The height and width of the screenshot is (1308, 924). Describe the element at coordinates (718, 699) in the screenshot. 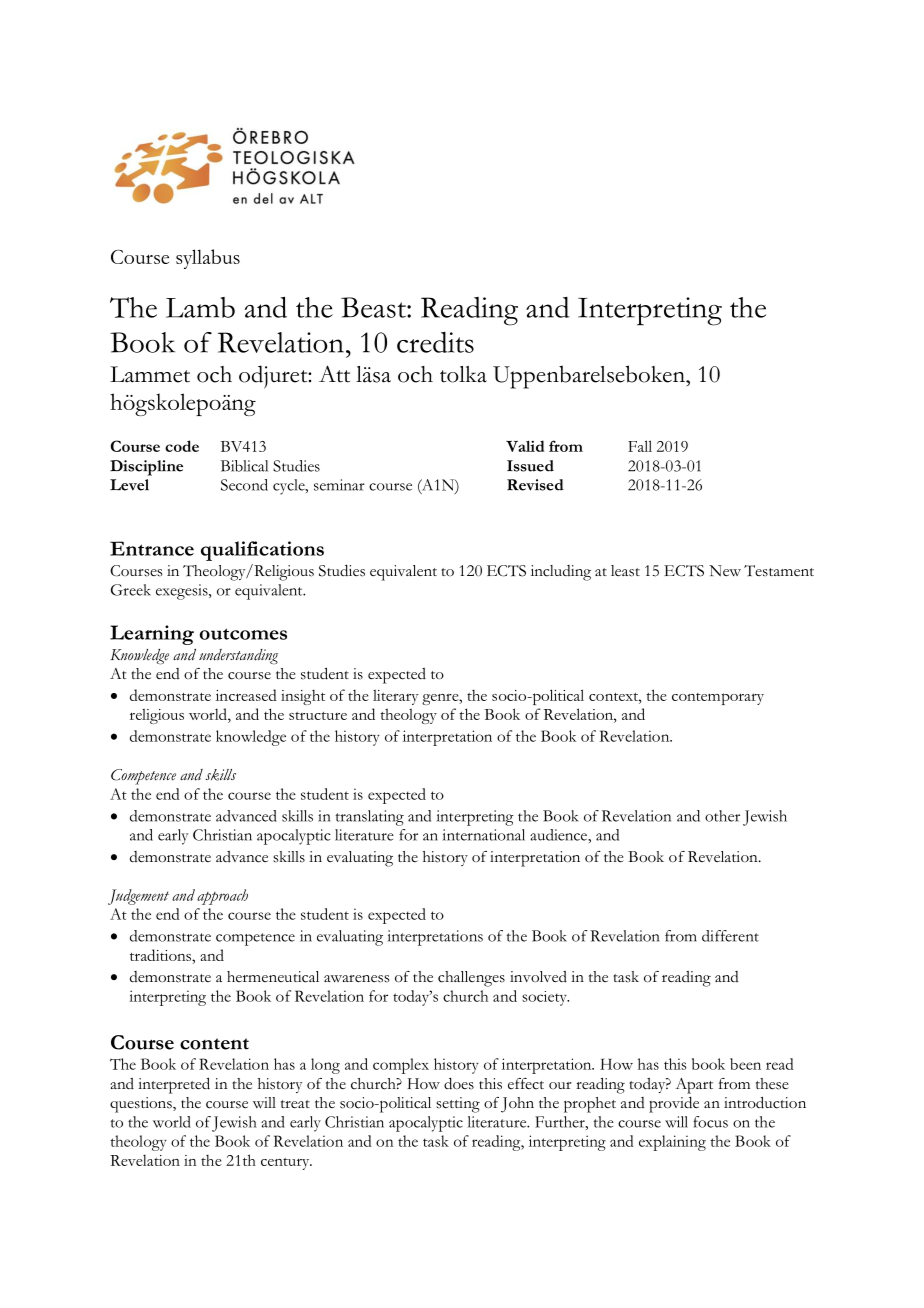

I see `contemporary` at that location.
